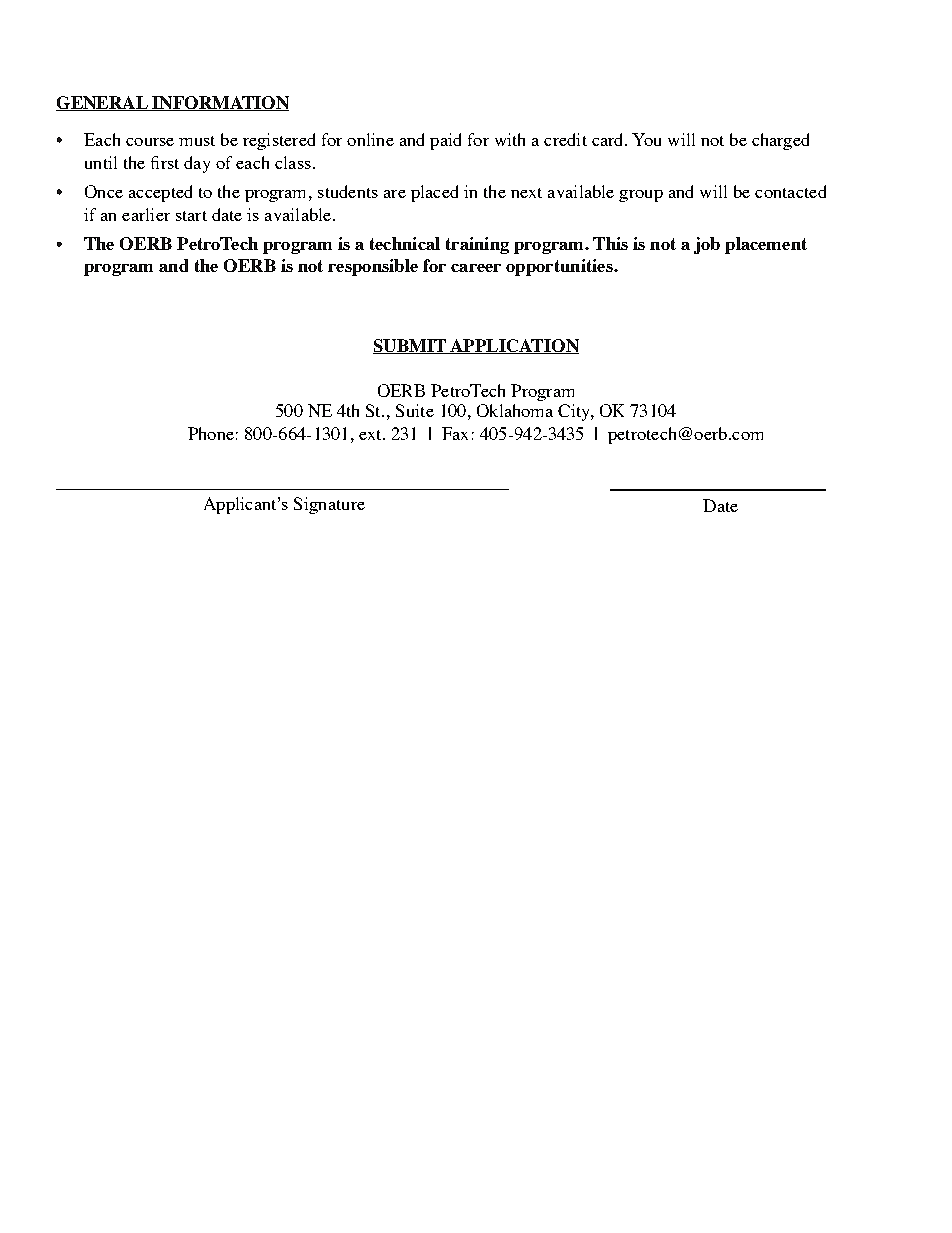  Describe the element at coordinates (445, 141) in the page. I see `paid` at that location.
